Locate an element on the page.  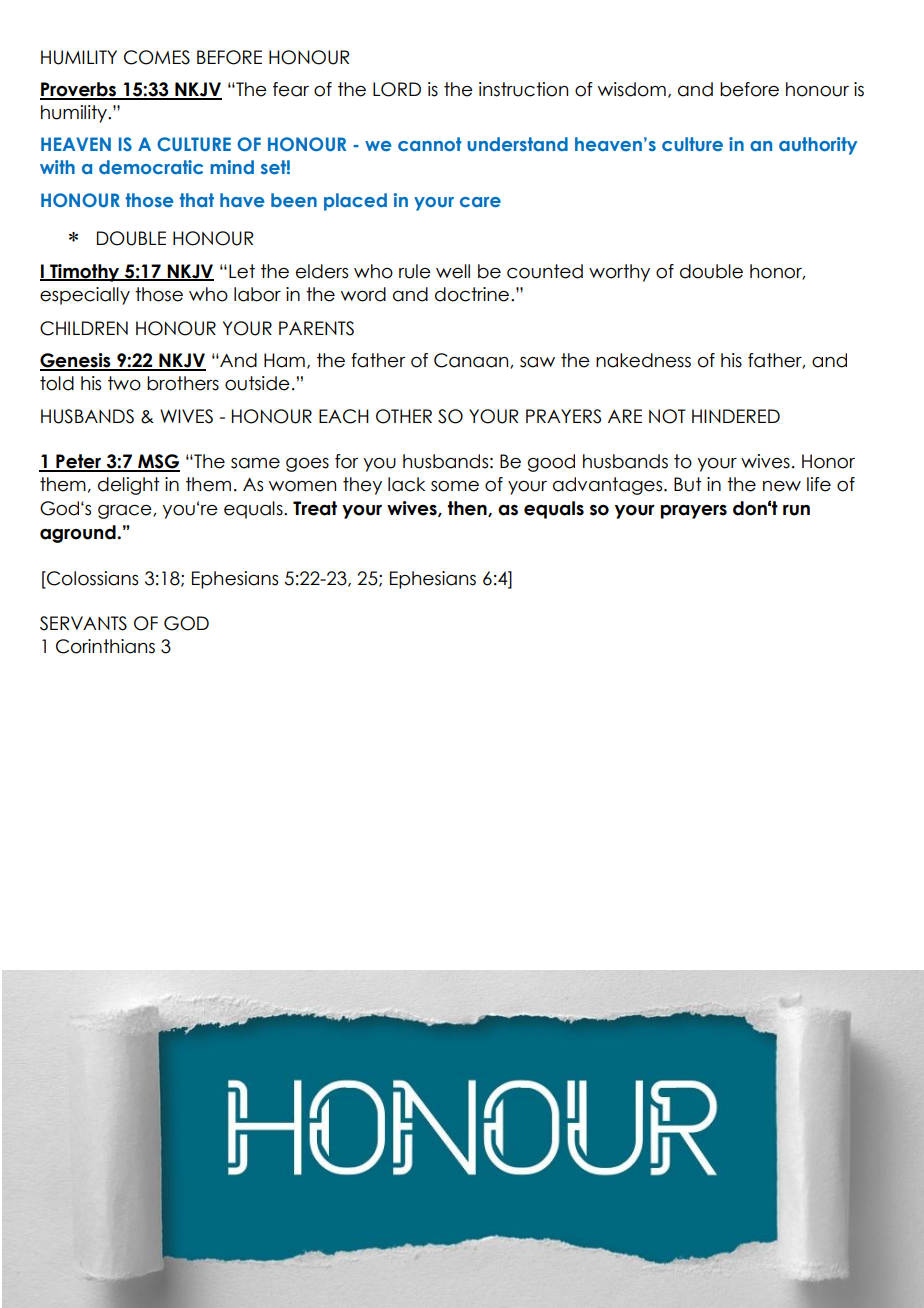
authority is located at coordinates (818, 146).
